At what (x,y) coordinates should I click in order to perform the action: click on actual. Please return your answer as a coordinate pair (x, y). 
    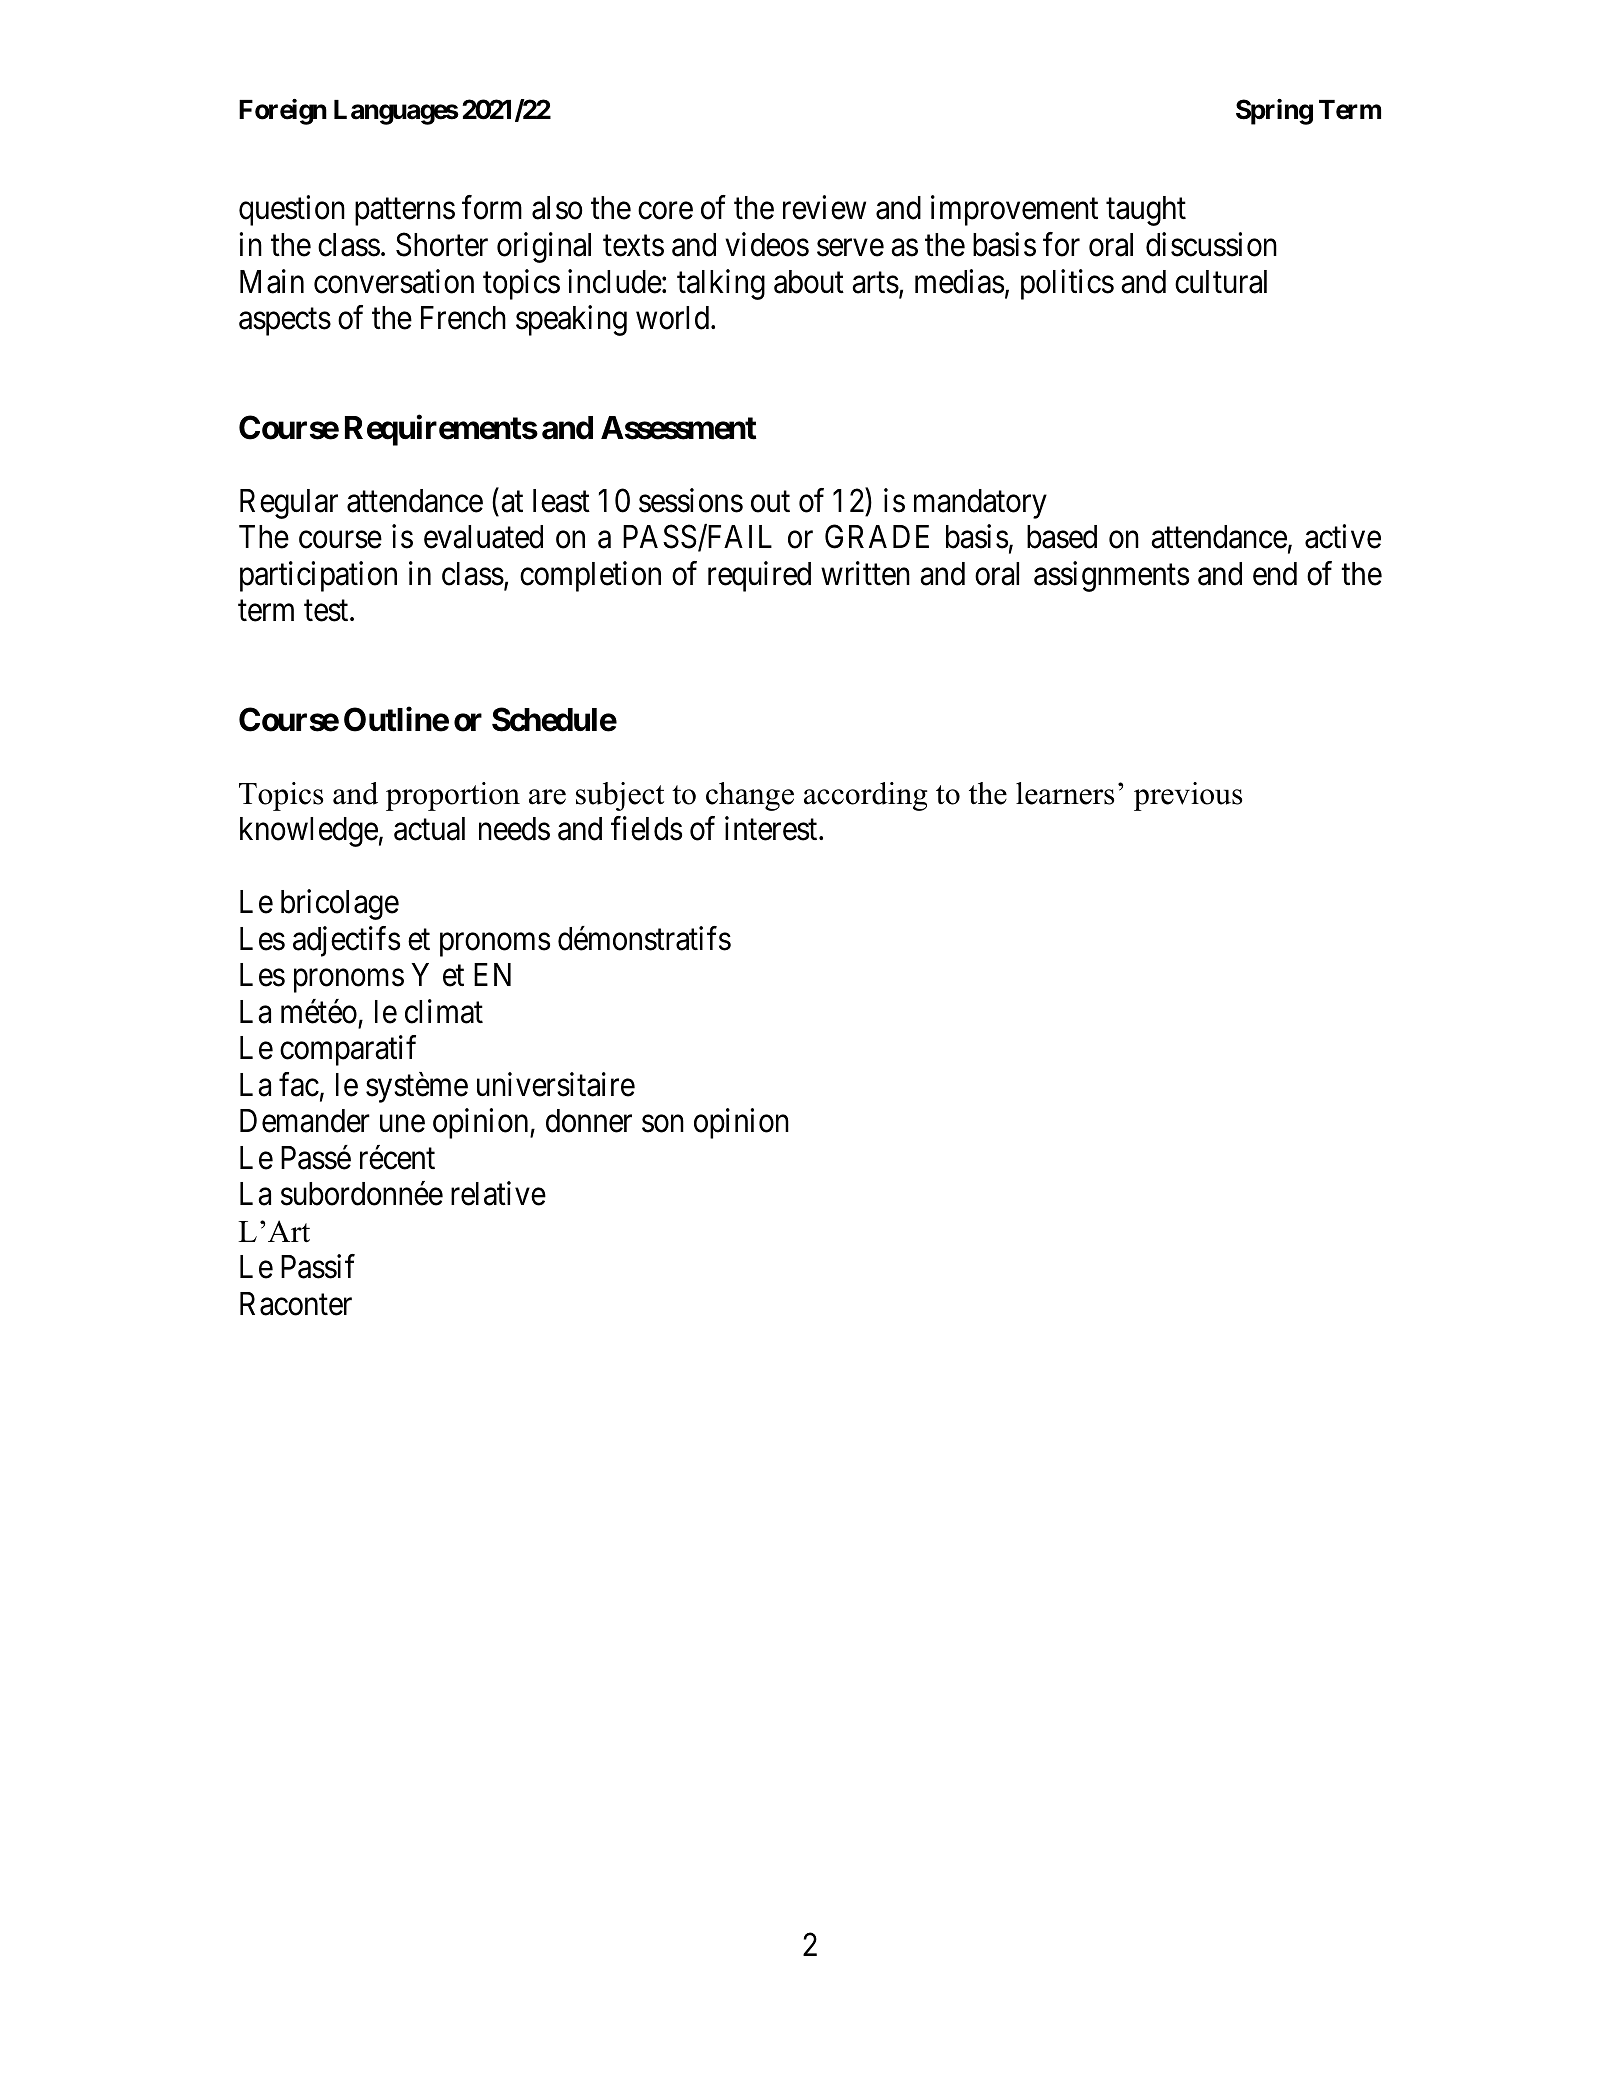
    Looking at the image, I should click on (429, 829).
